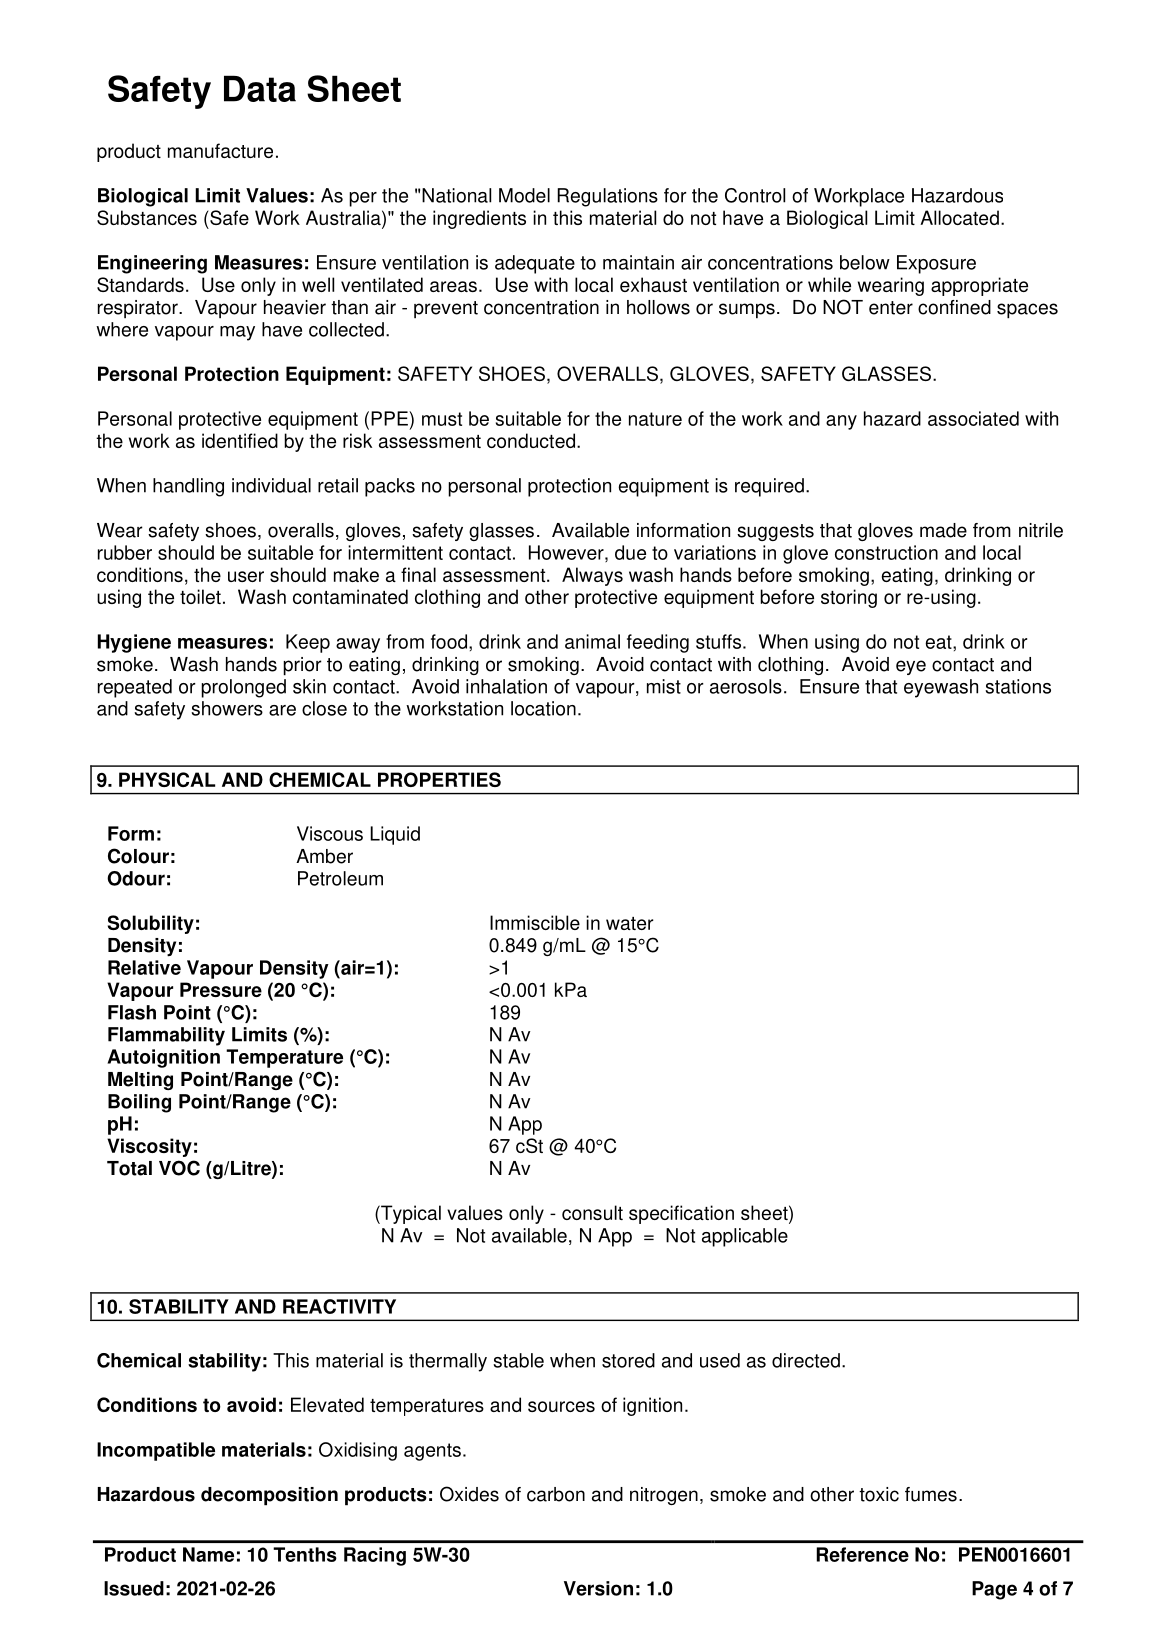  What do you see at coordinates (607, 197) in the screenshot?
I see `Regulations` at bounding box center [607, 197].
